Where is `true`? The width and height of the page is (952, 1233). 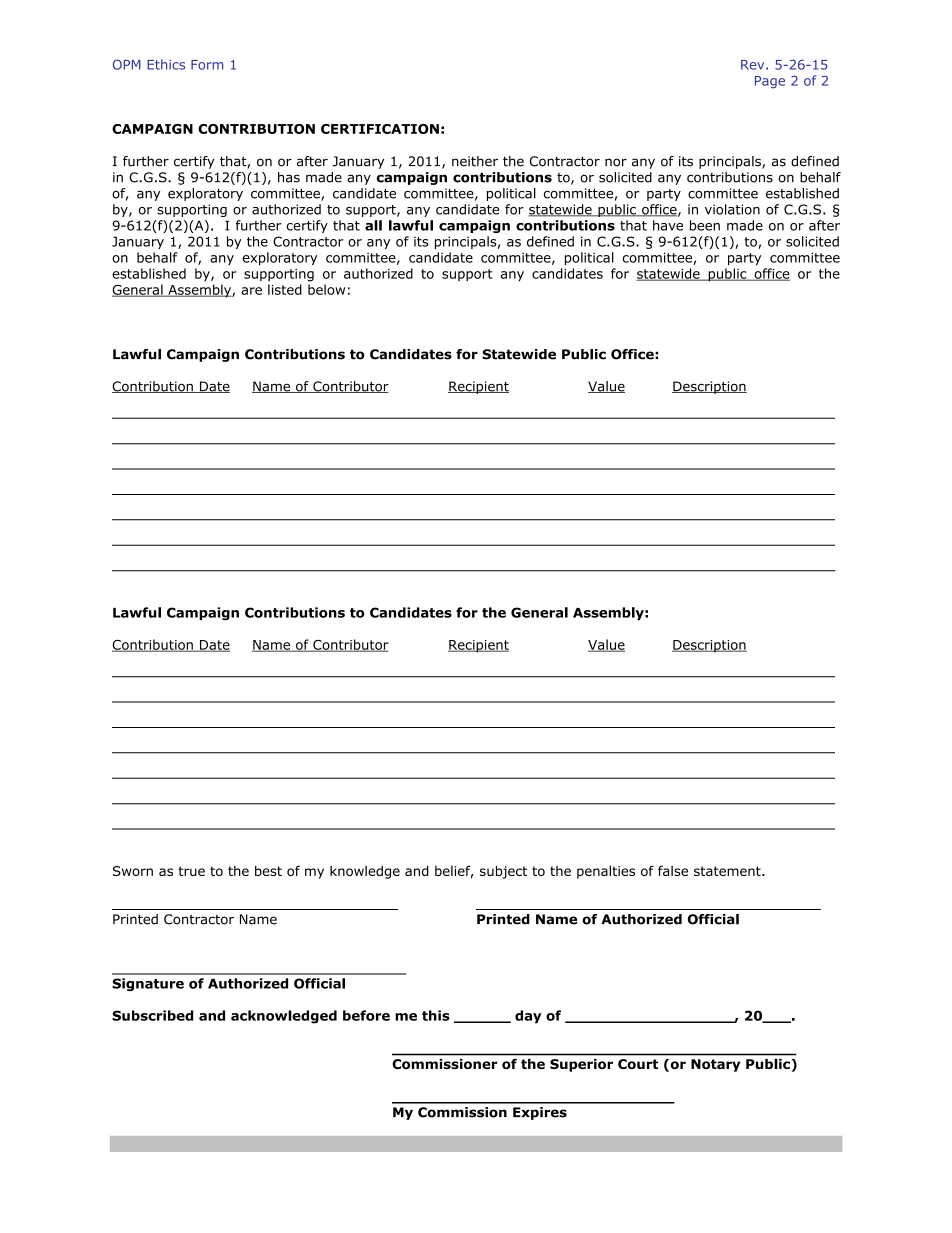
true is located at coordinates (191, 871).
